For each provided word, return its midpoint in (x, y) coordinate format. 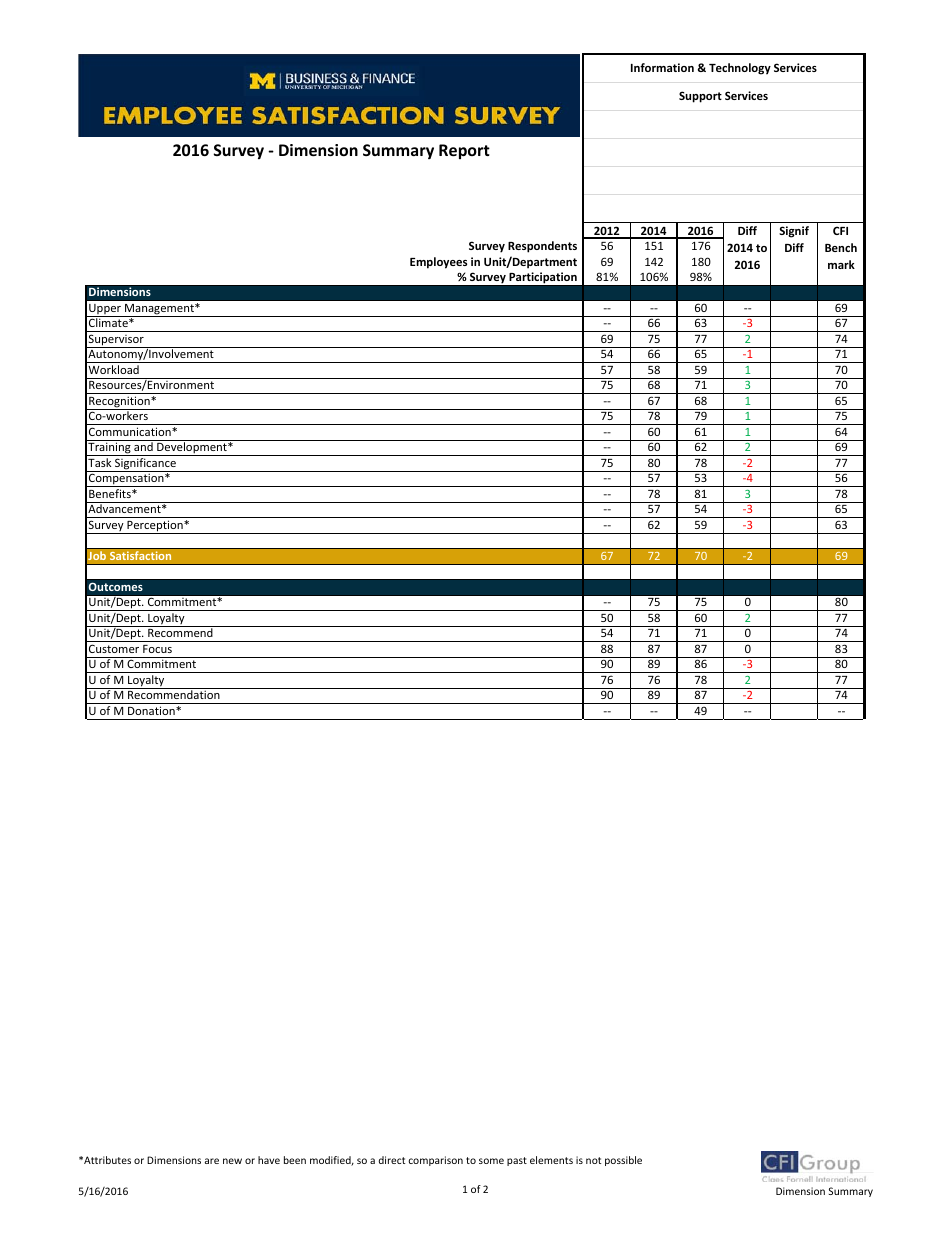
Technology (740, 69)
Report (464, 151)
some (491, 1161)
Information (662, 67)
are (212, 1161)
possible (623, 1161)
